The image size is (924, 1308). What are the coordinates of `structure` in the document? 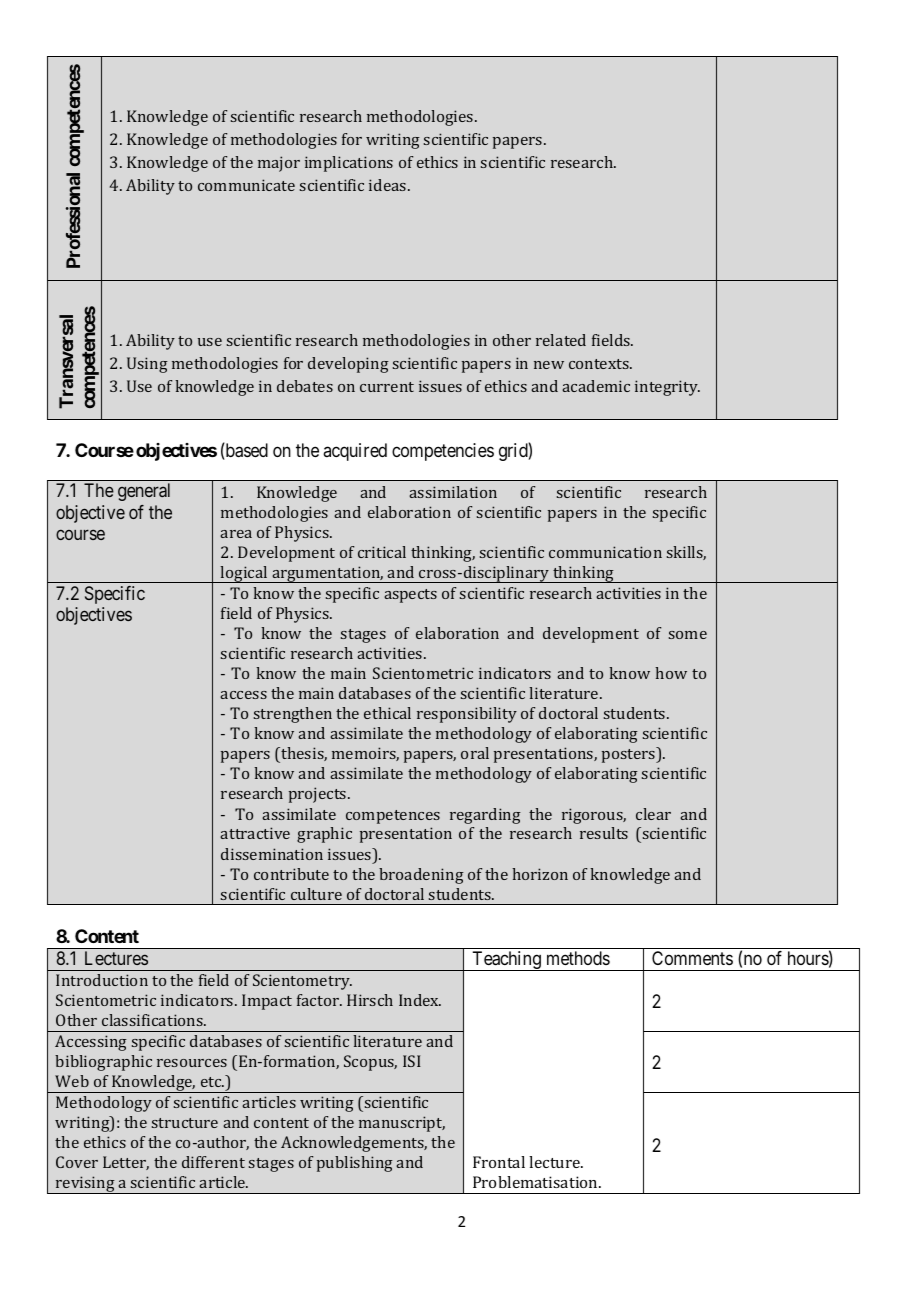 It's located at (185, 1123).
